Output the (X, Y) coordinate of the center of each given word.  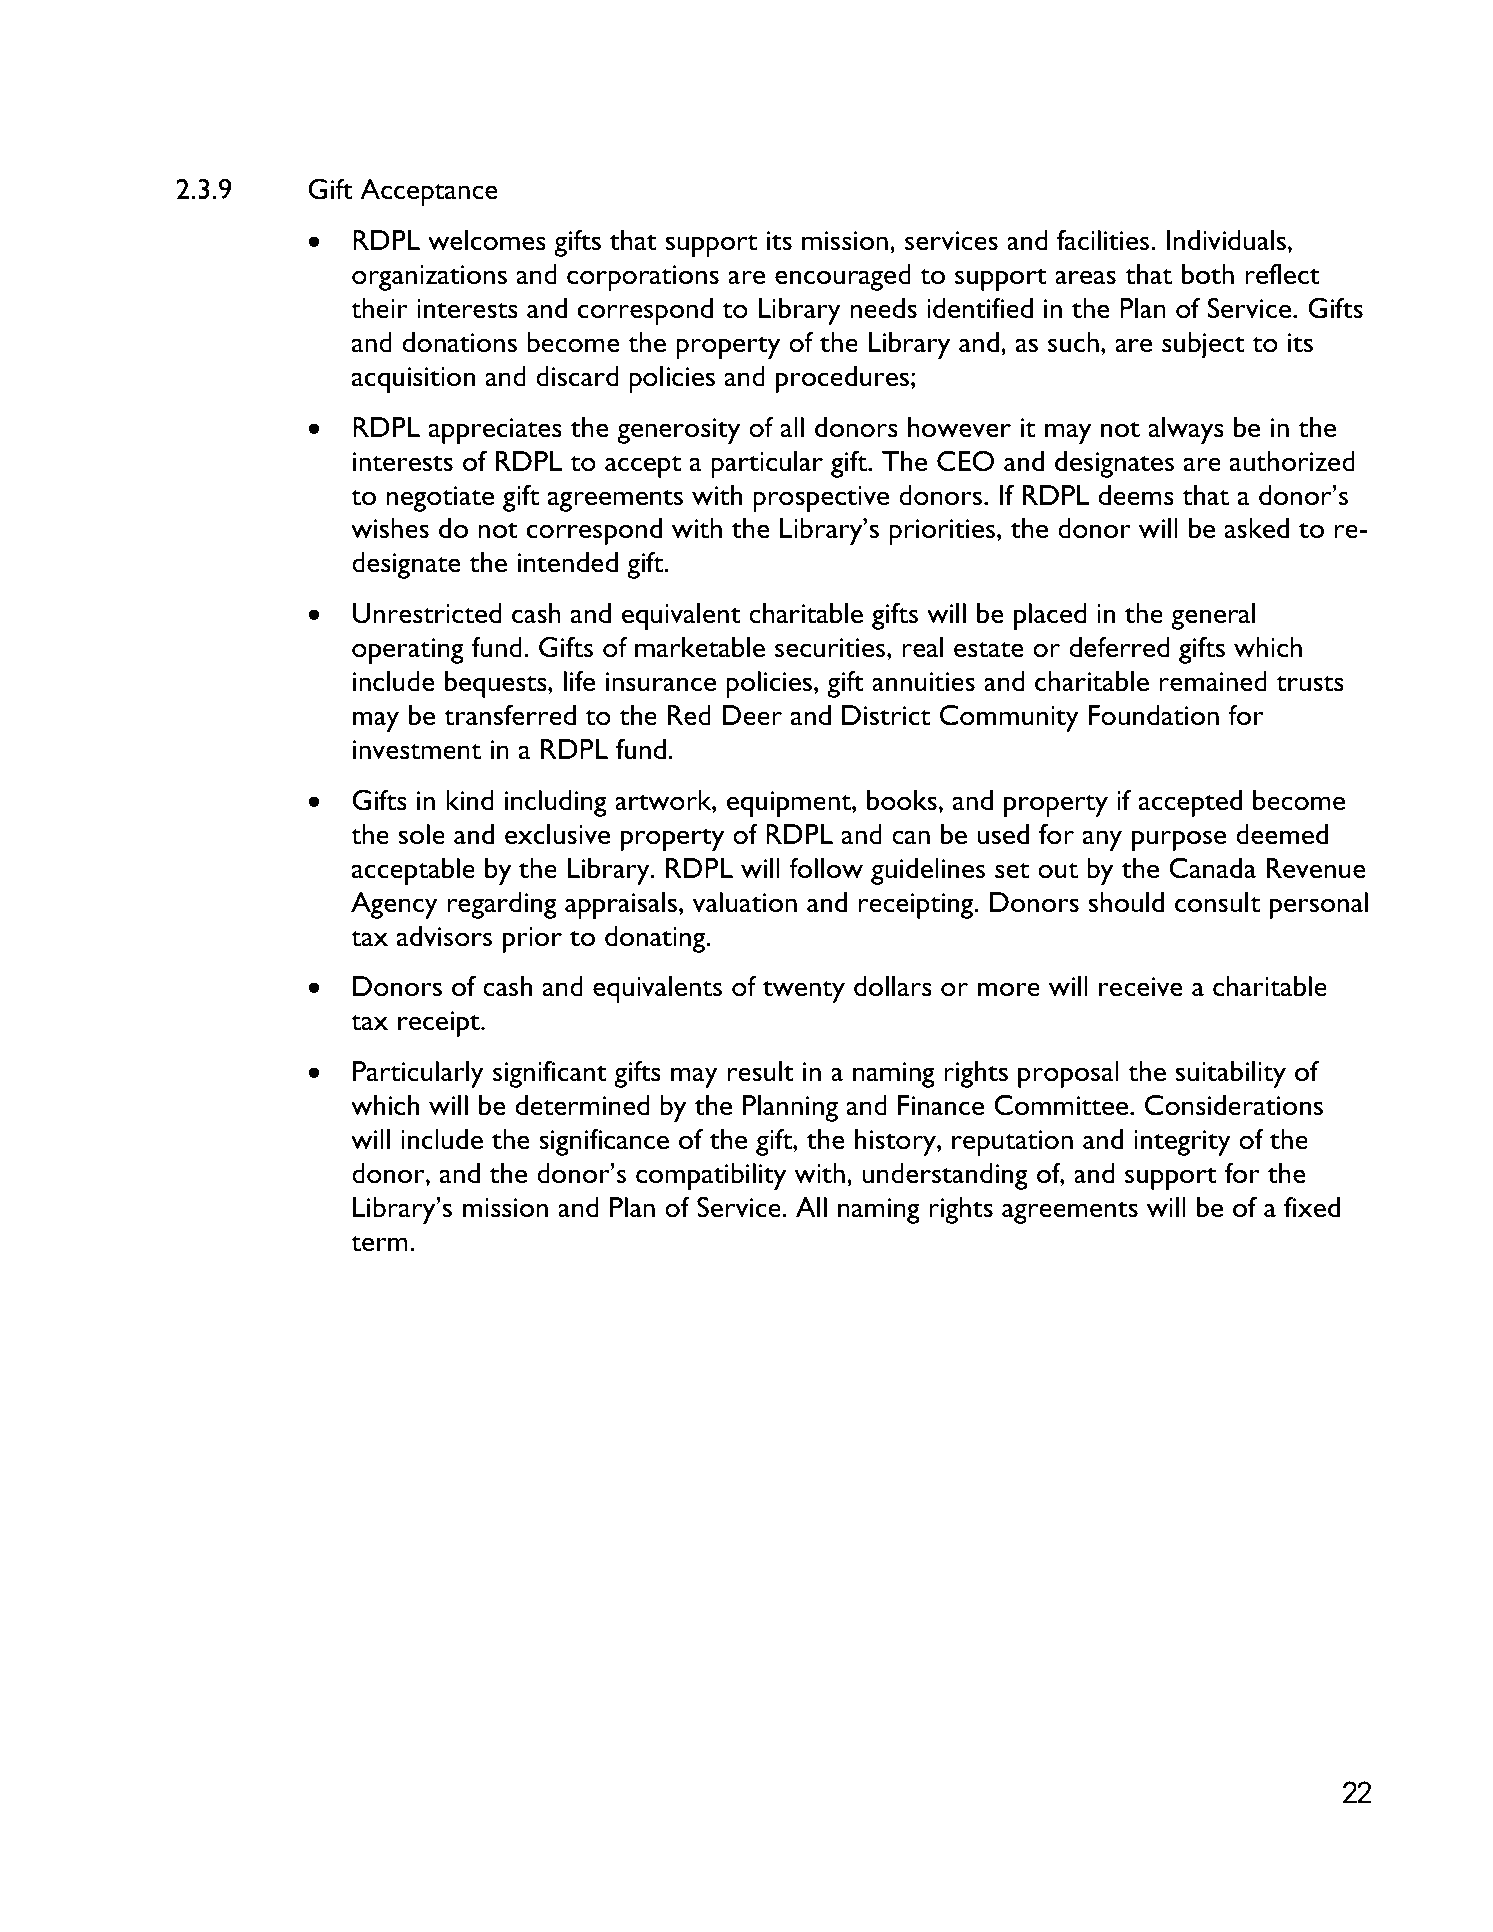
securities (831, 648)
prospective (821, 499)
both (1208, 274)
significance (604, 1142)
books (902, 800)
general (1213, 616)
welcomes (487, 240)
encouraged (843, 277)
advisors (444, 936)
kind (470, 800)
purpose (1179, 840)
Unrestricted (427, 613)
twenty (804, 991)
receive (1141, 987)
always (1186, 430)
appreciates (495, 431)
